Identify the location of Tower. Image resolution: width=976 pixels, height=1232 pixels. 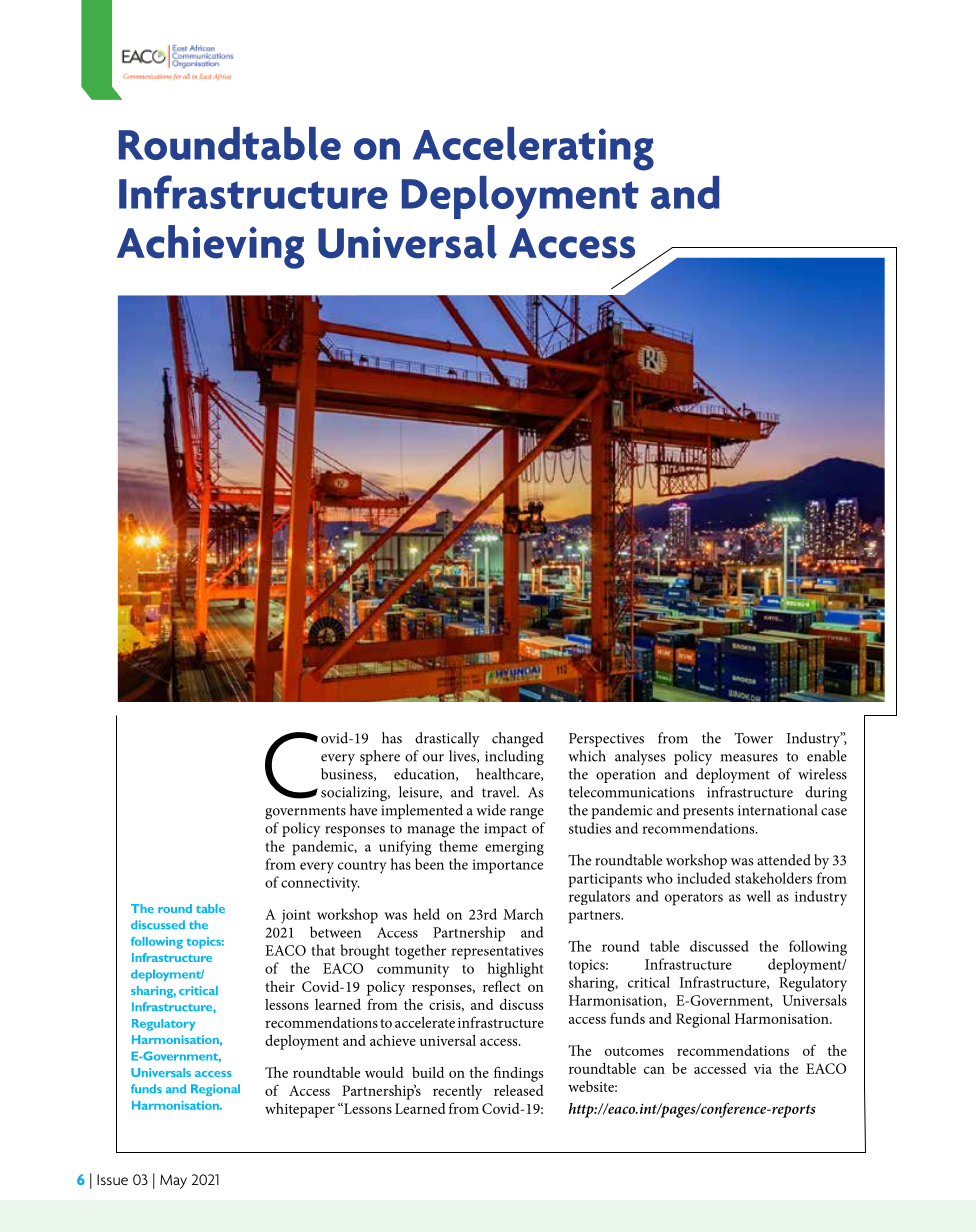
(753, 738).
